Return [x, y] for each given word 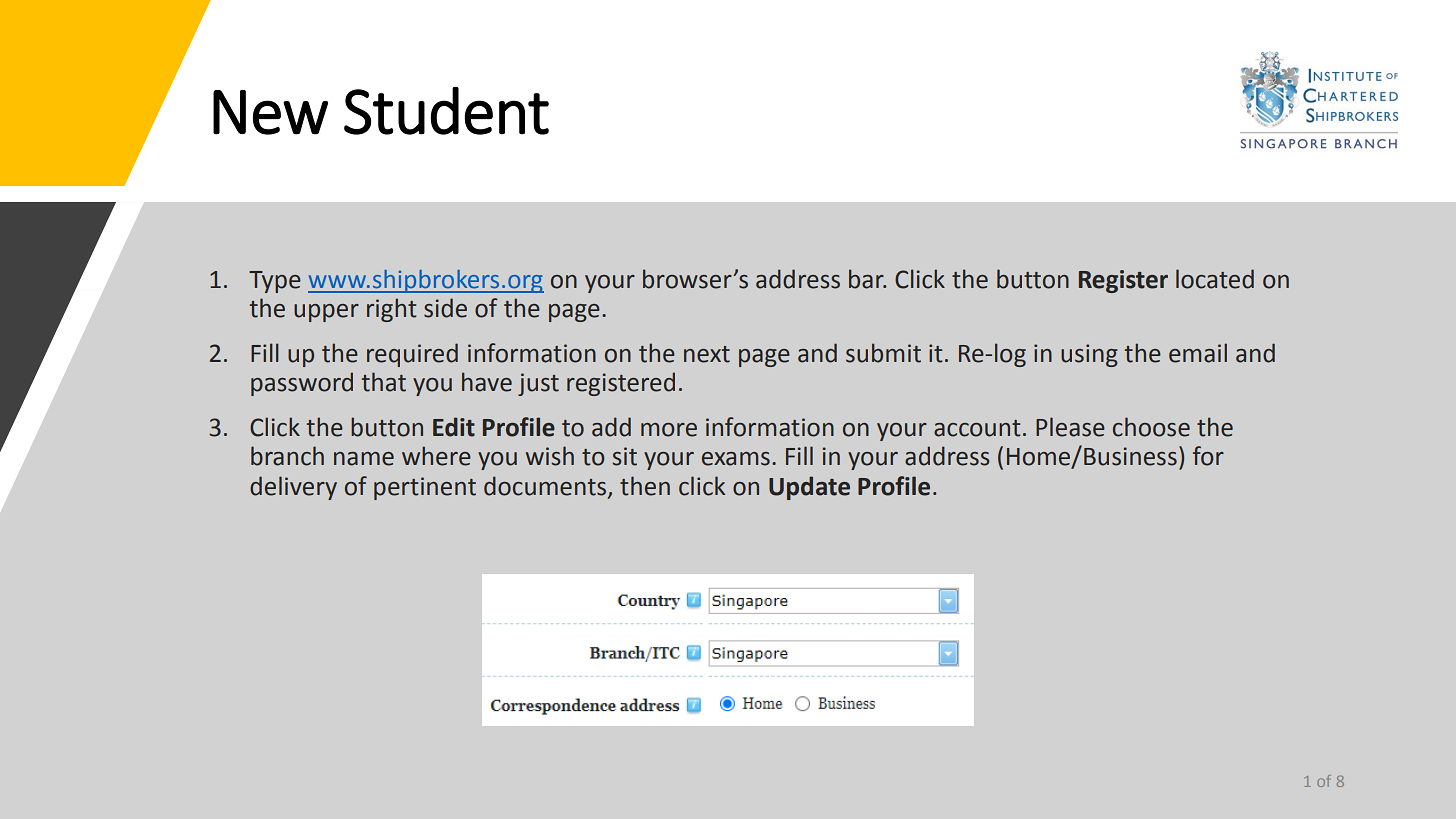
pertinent [425, 488]
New [270, 112]
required [412, 355]
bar [867, 279]
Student [446, 111]
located [1215, 279]
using [1089, 355]
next [707, 354]
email [1198, 353]
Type [275, 282]
